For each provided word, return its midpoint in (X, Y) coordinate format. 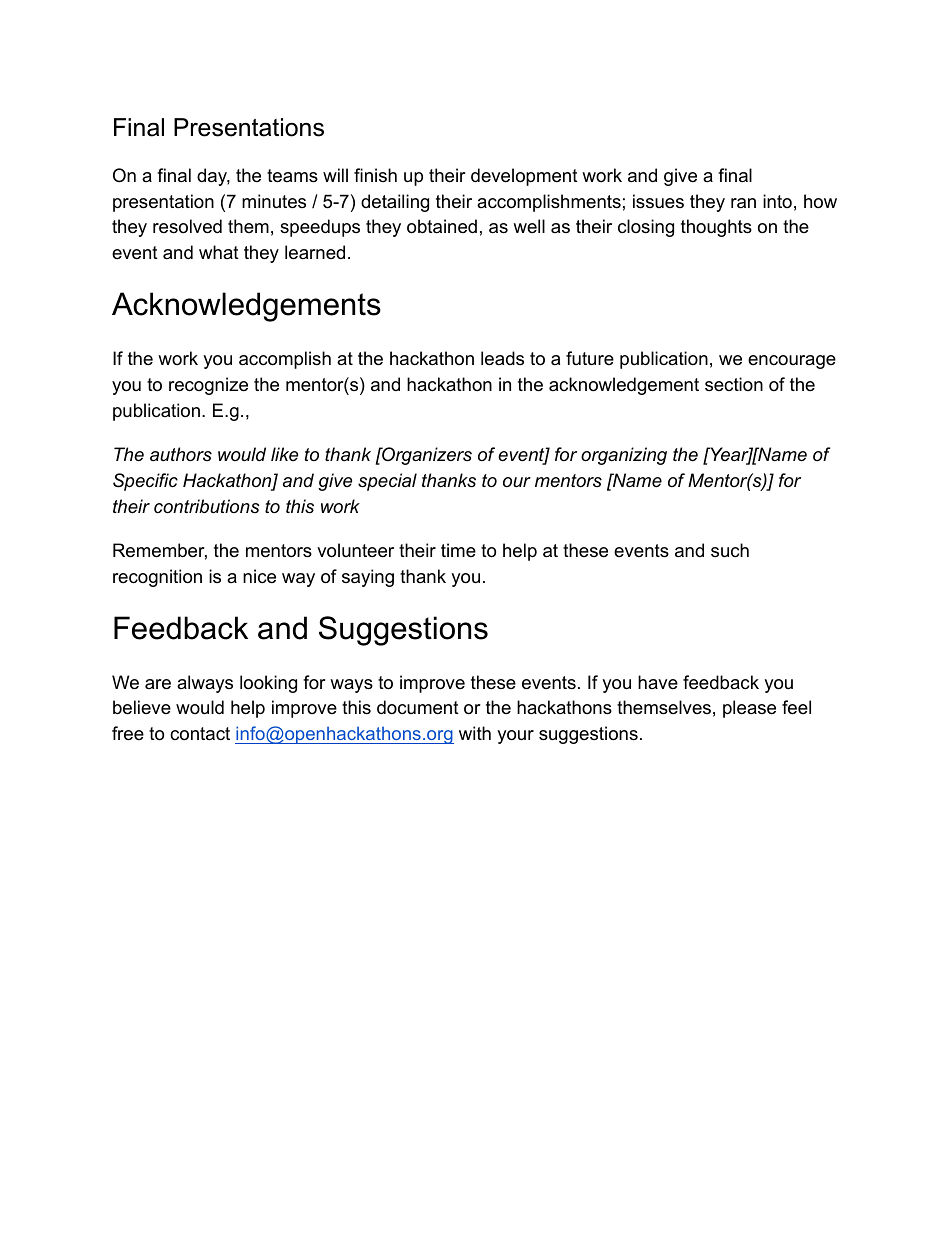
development (524, 177)
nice (259, 576)
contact (200, 734)
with (475, 733)
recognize (208, 386)
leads (502, 358)
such (730, 550)
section (734, 384)
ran (743, 203)
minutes (274, 201)
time (458, 550)
